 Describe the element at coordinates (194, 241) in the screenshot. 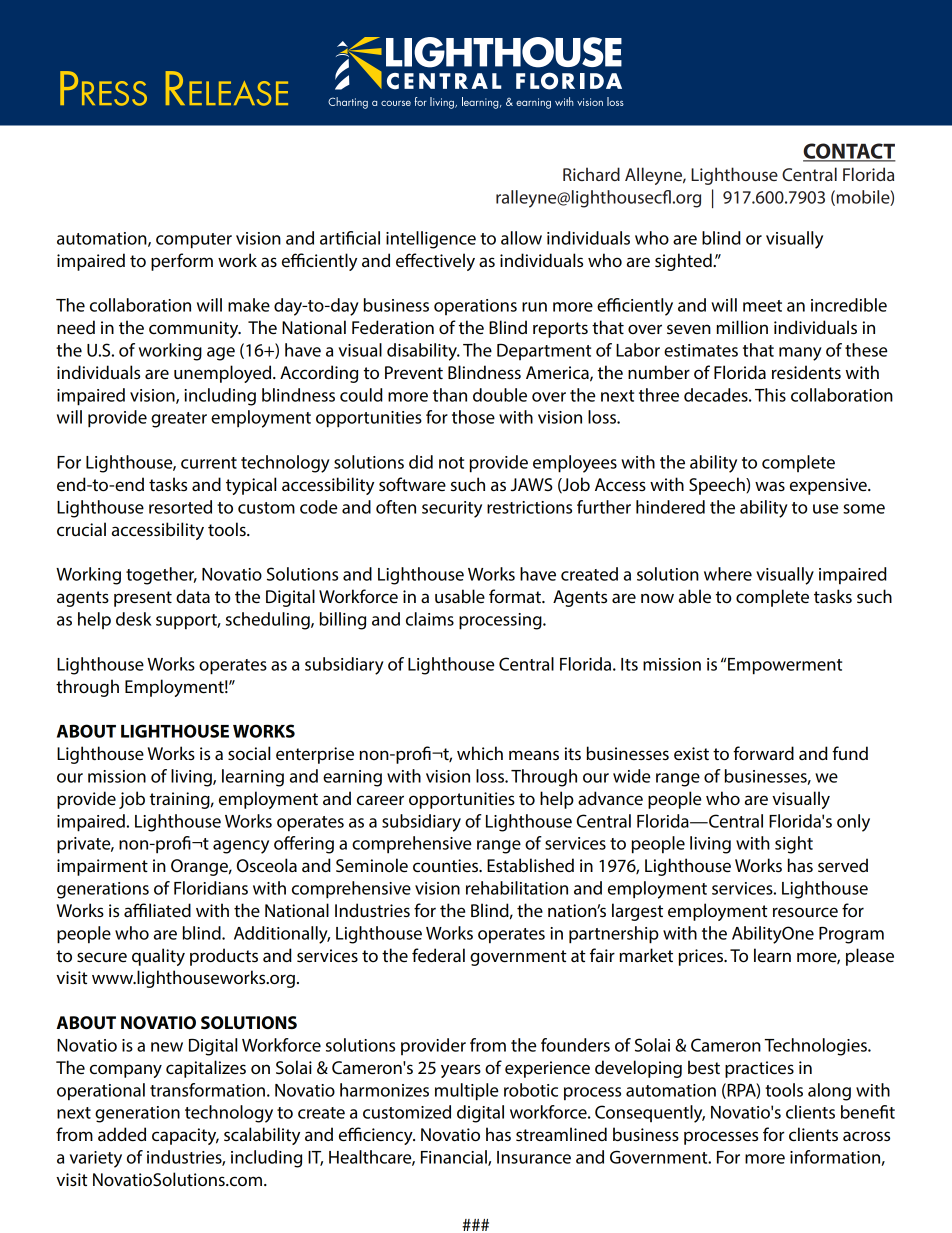

I see `computer` at that location.
